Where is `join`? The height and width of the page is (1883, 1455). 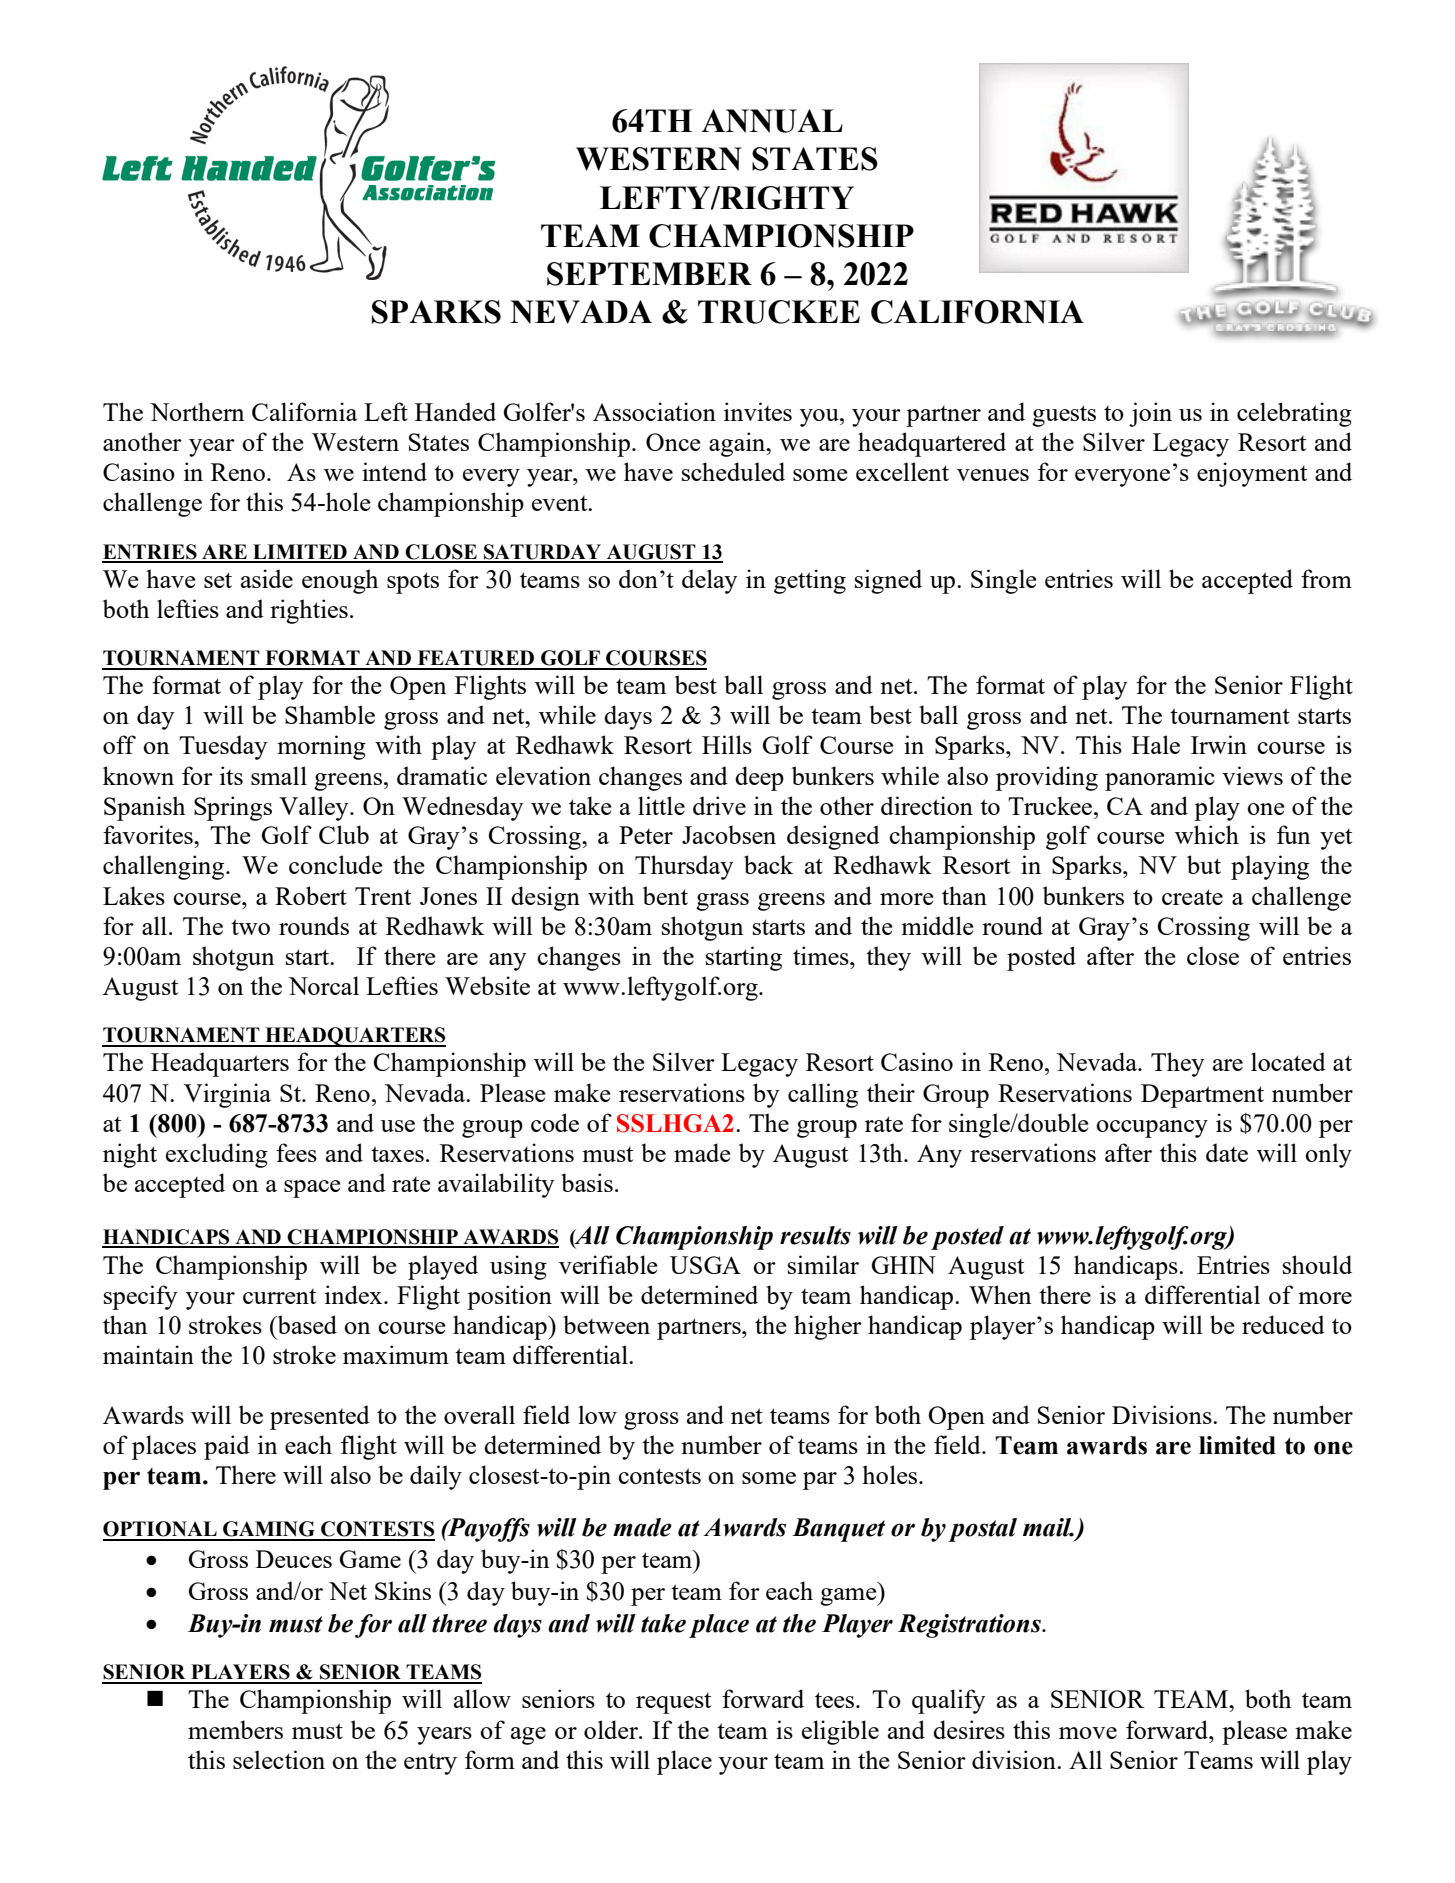 join is located at coordinates (1150, 414).
